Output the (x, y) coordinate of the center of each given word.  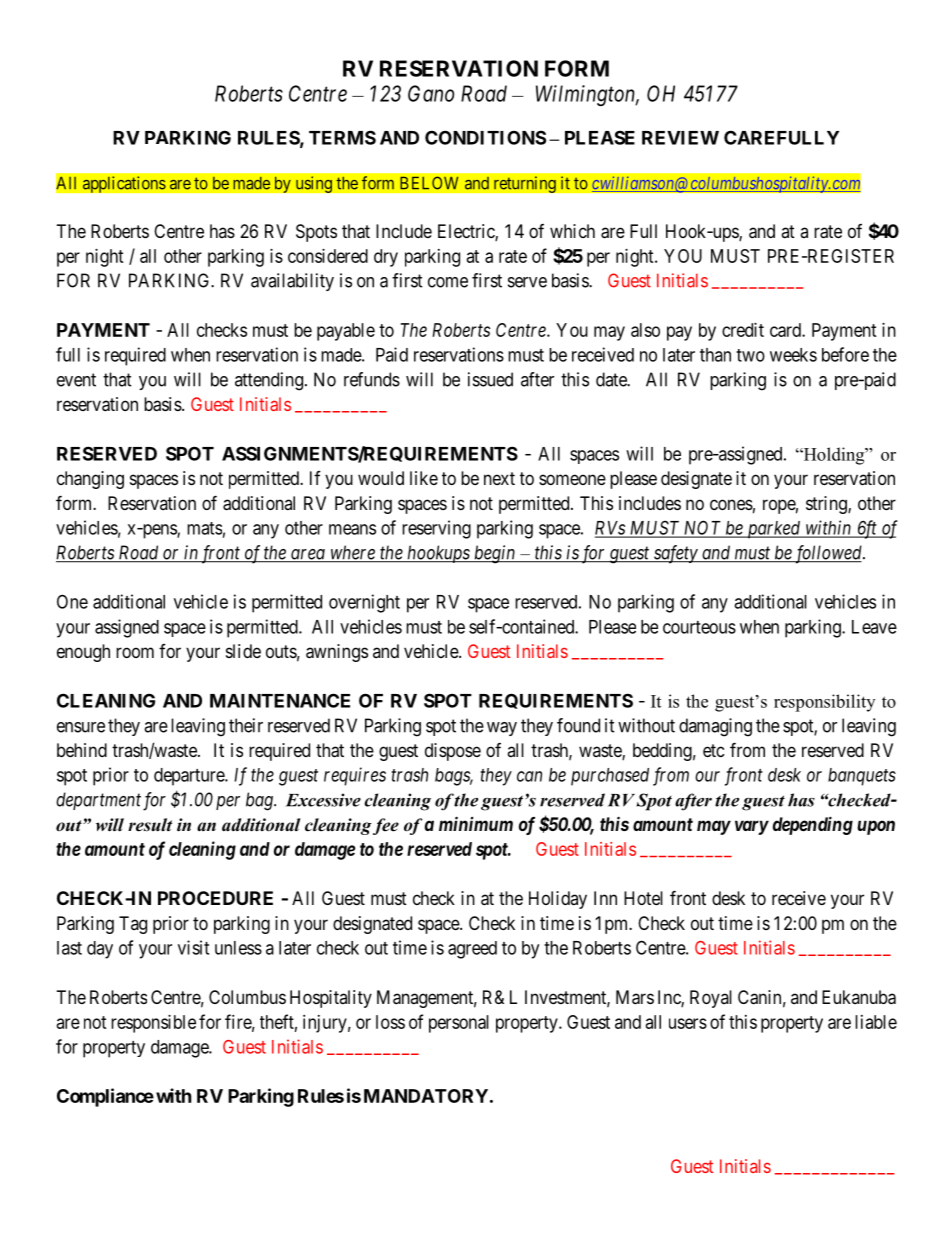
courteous (699, 627)
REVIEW (680, 138)
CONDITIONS (485, 137)
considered (328, 256)
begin (495, 554)
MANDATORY (426, 1096)
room (135, 652)
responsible (153, 1024)
